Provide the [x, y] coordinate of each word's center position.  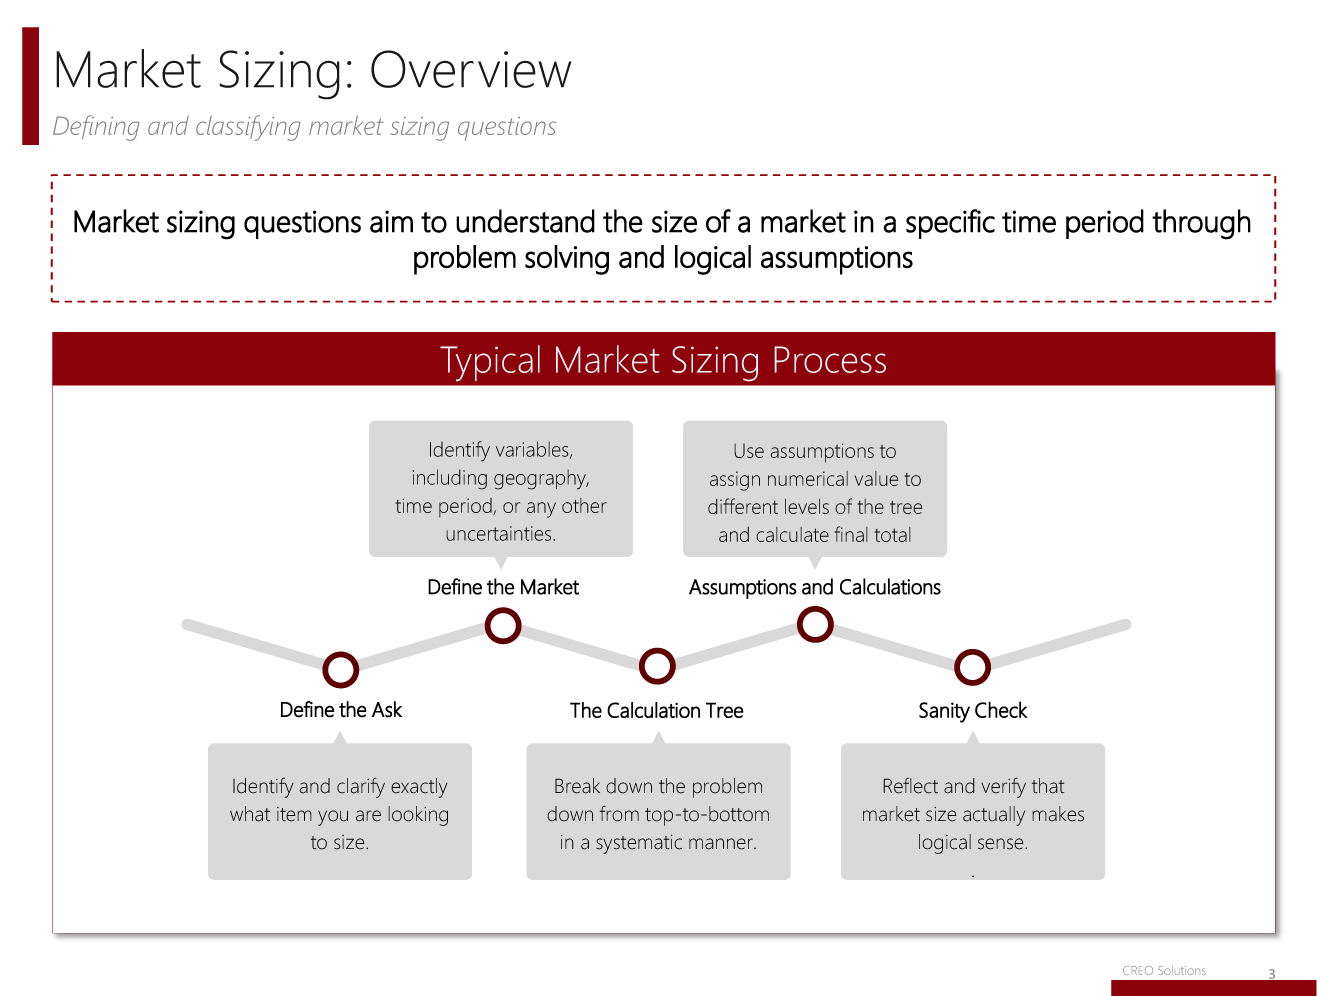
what [250, 814]
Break [577, 786]
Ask [387, 709]
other [584, 505]
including [449, 479]
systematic [639, 844]
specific [950, 224]
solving [567, 260]
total [892, 534]
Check [1001, 709]
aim [391, 221]
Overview [471, 69]
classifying [248, 128]
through [1201, 224]
